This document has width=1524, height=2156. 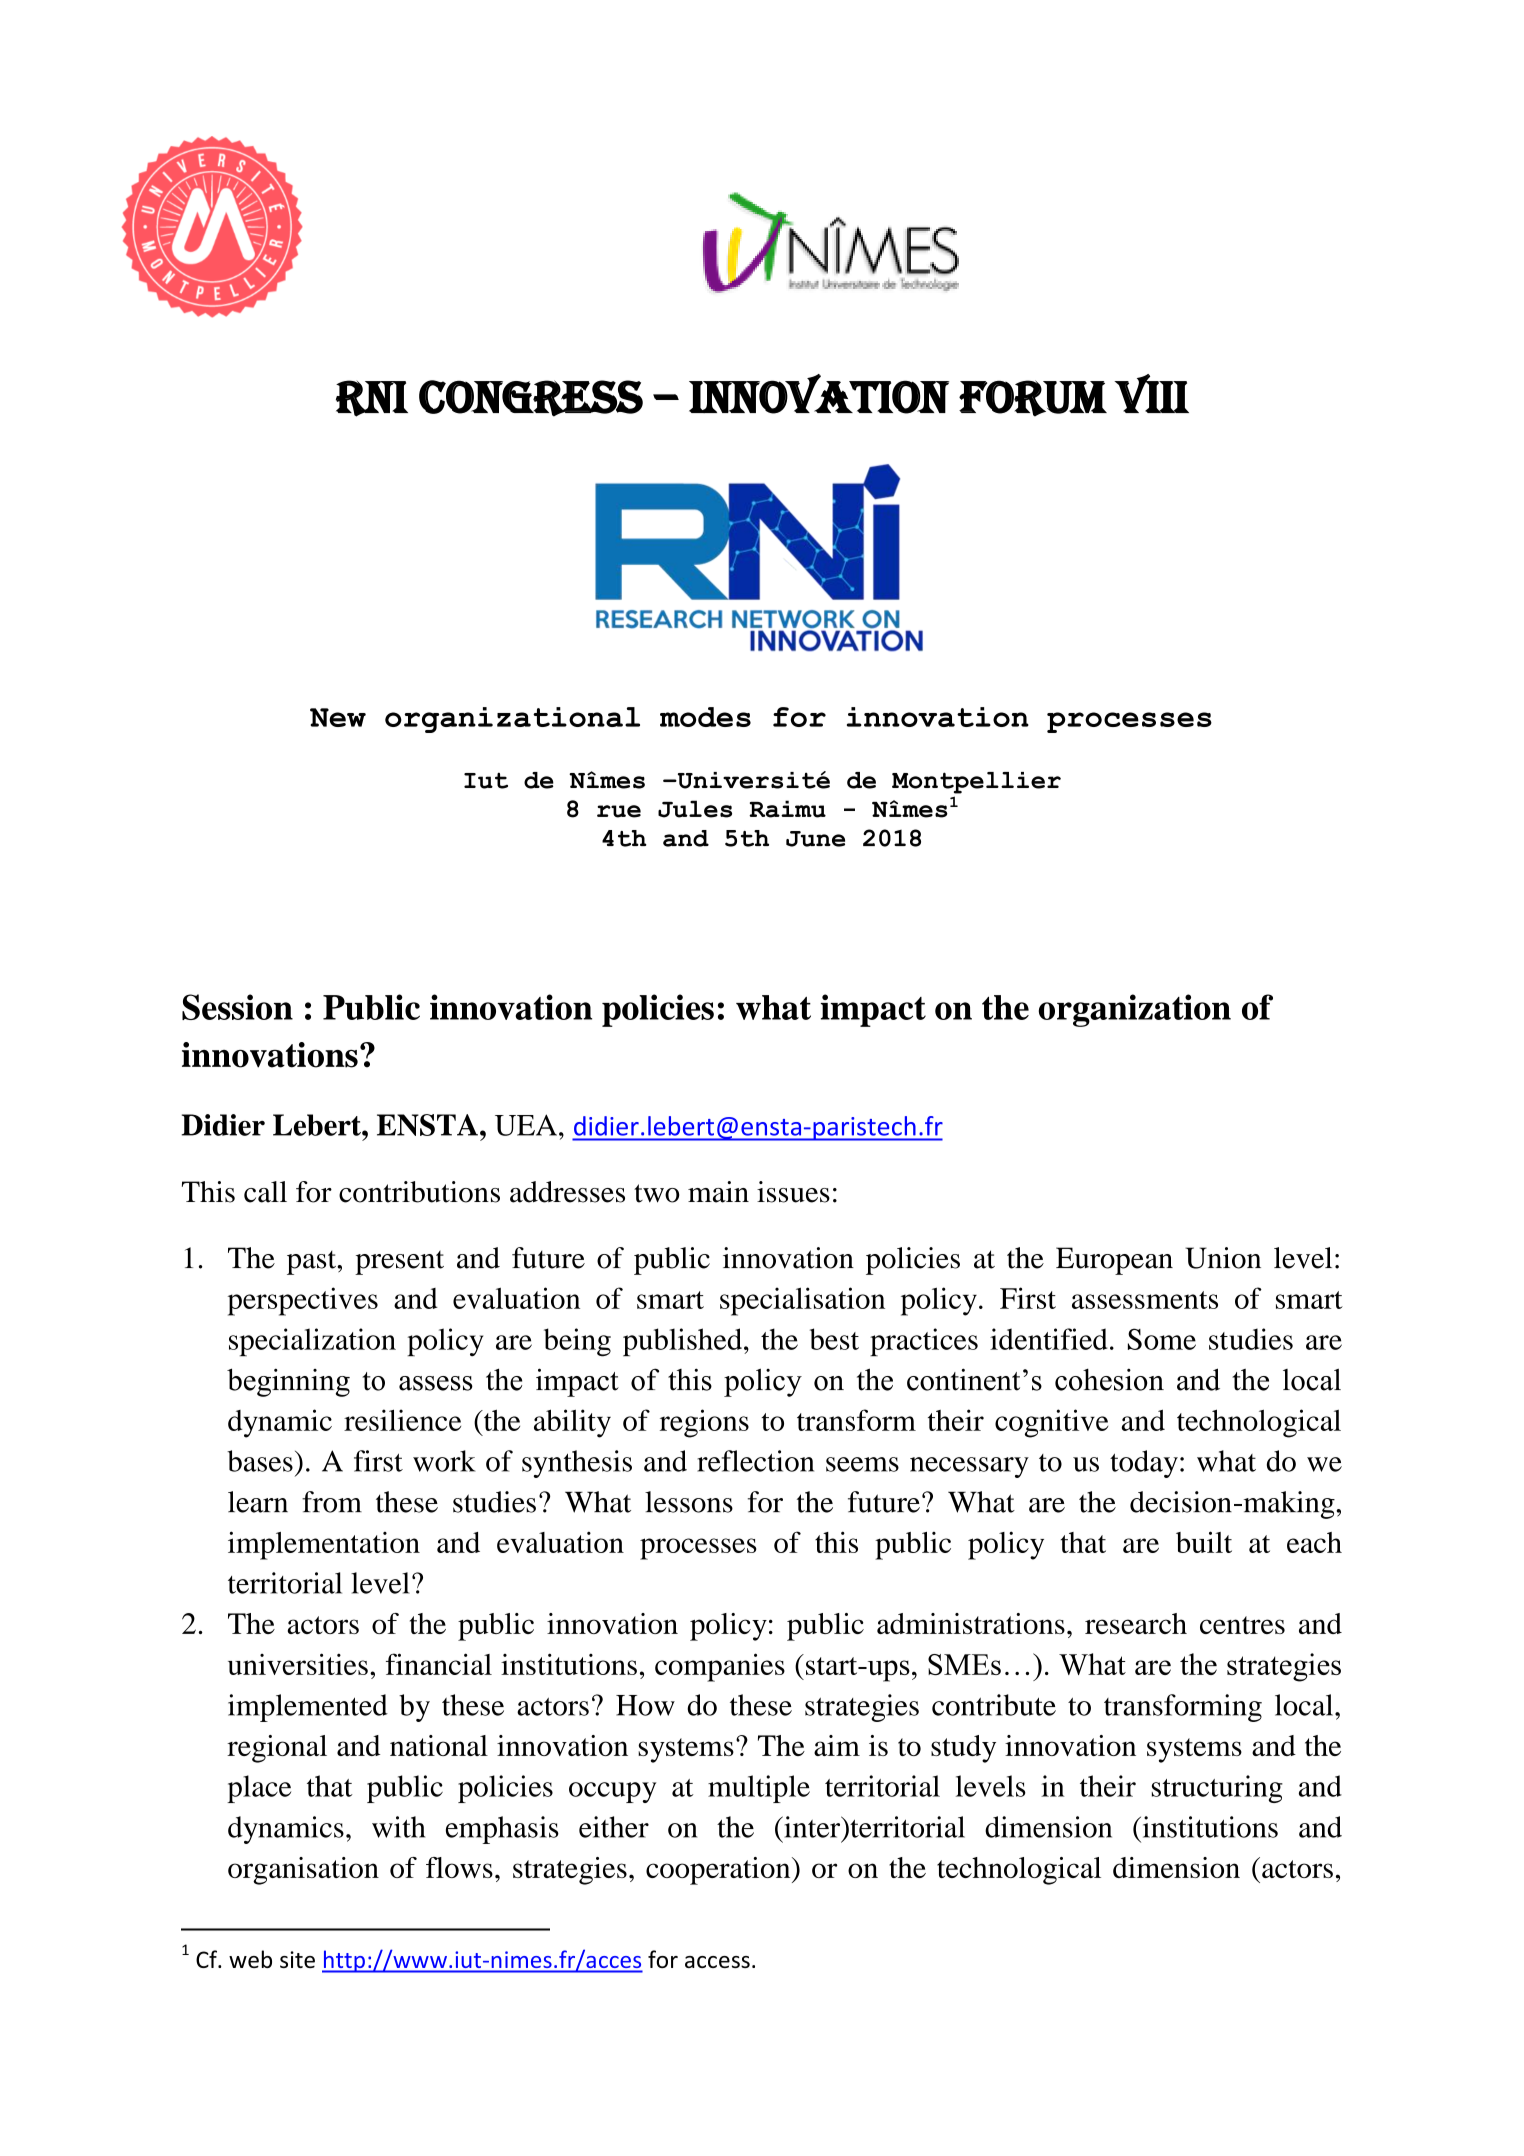 What do you see at coordinates (303, 1871) in the document?
I see `organisation` at bounding box center [303, 1871].
